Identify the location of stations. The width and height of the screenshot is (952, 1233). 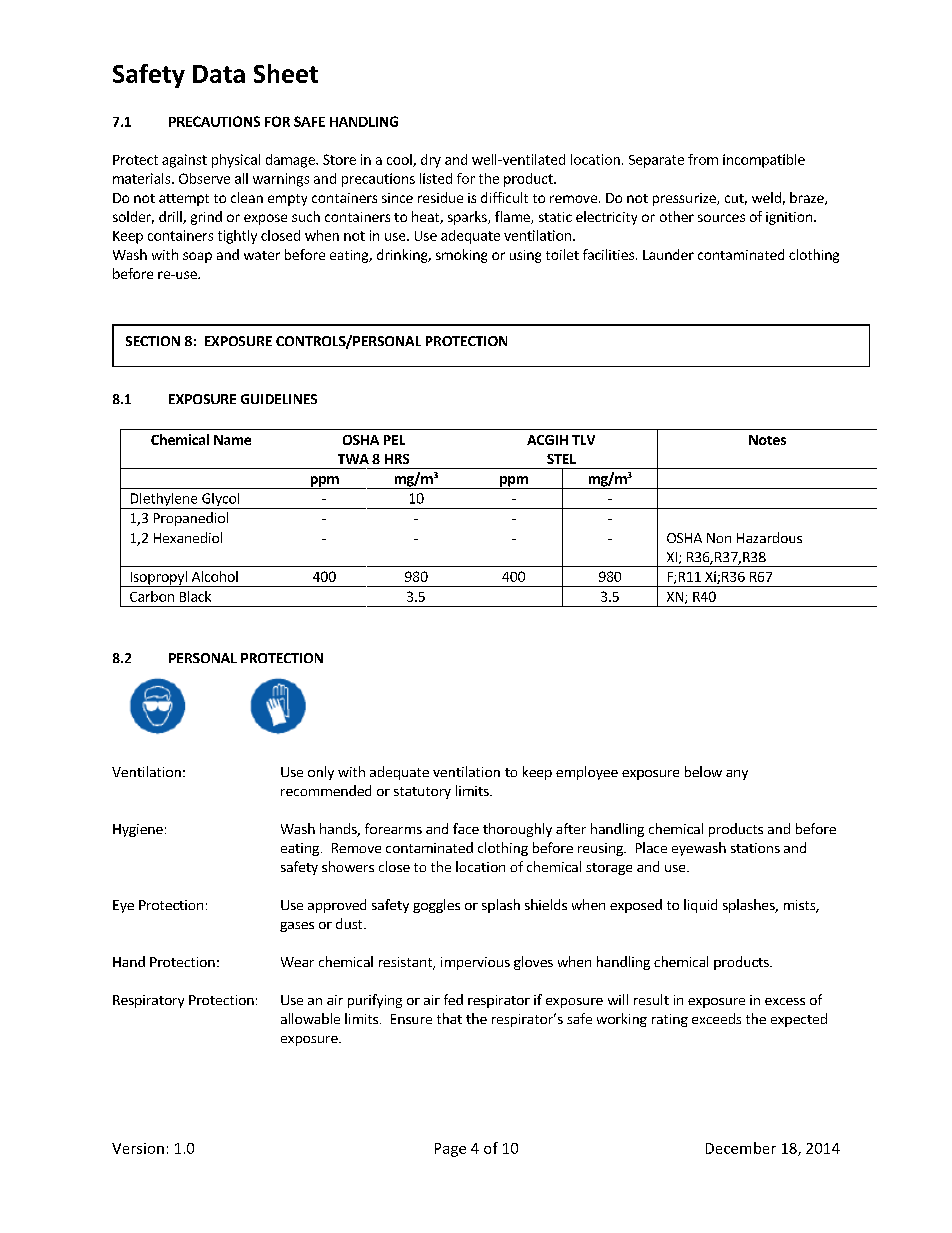
(755, 848).
